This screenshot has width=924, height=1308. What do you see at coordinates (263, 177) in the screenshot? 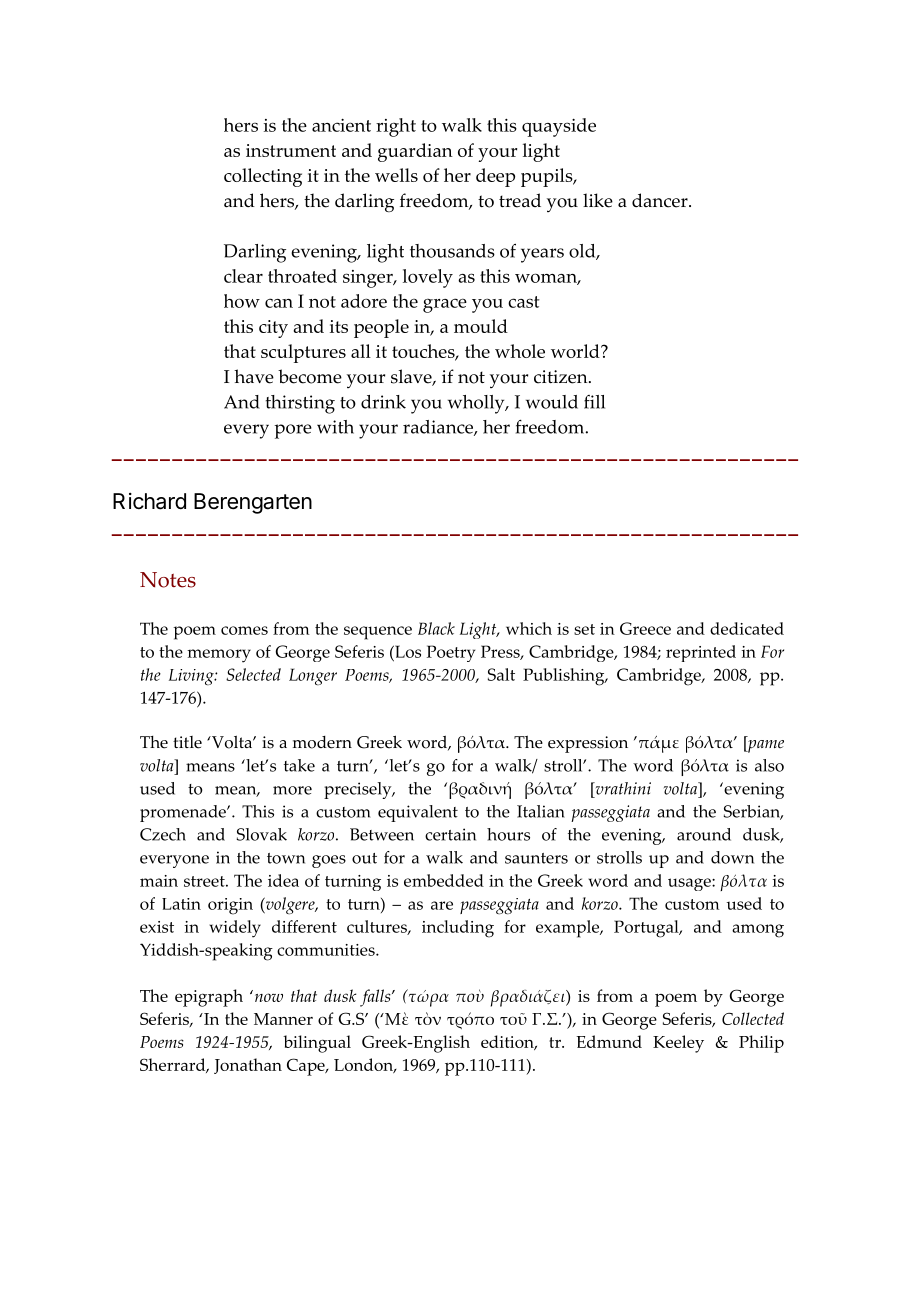
I see `collecting` at bounding box center [263, 177].
